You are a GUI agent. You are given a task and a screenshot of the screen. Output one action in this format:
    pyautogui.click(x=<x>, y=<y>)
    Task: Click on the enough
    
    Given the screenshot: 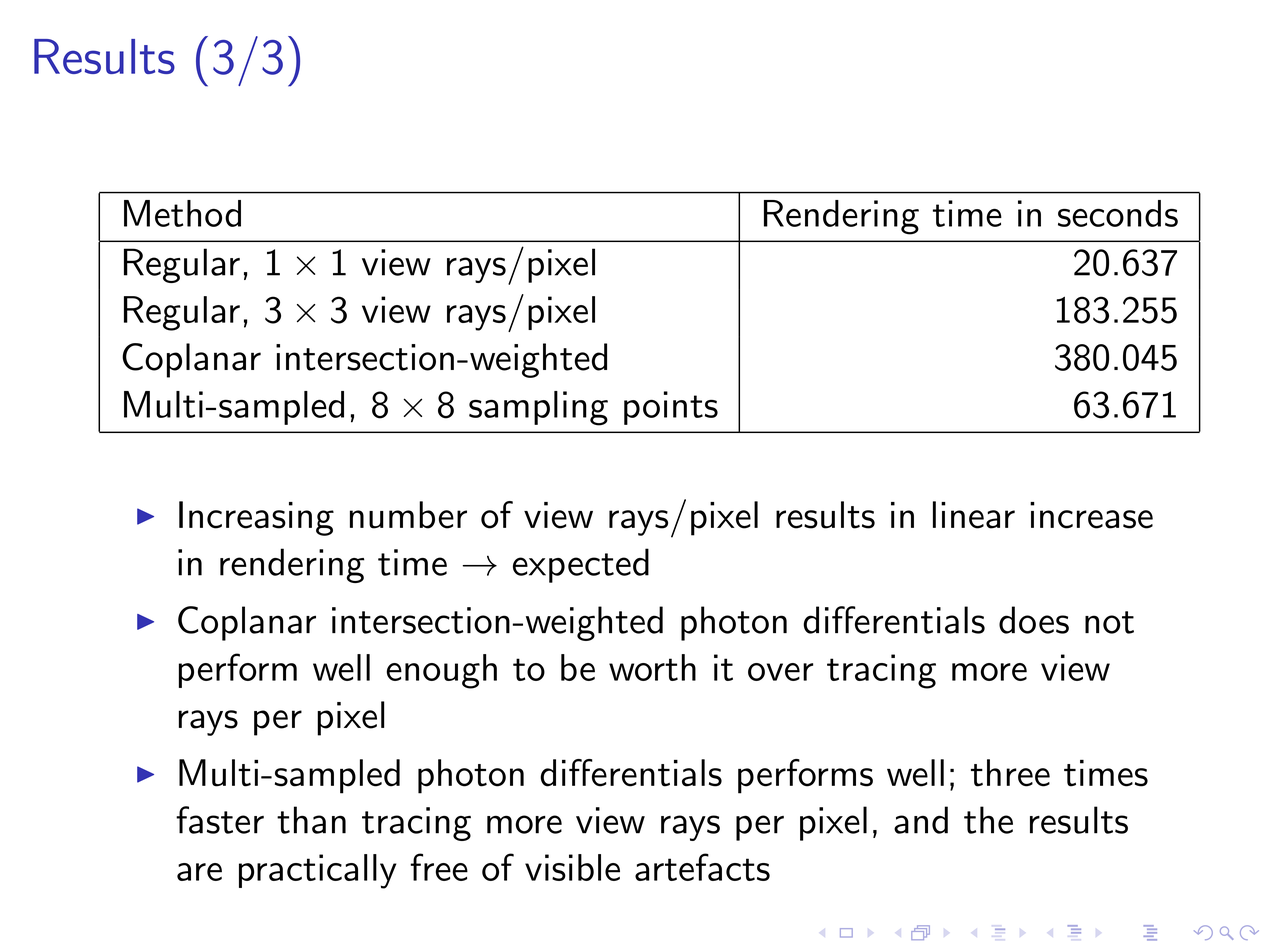 What is the action you would take?
    pyautogui.click(x=442, y=671)
